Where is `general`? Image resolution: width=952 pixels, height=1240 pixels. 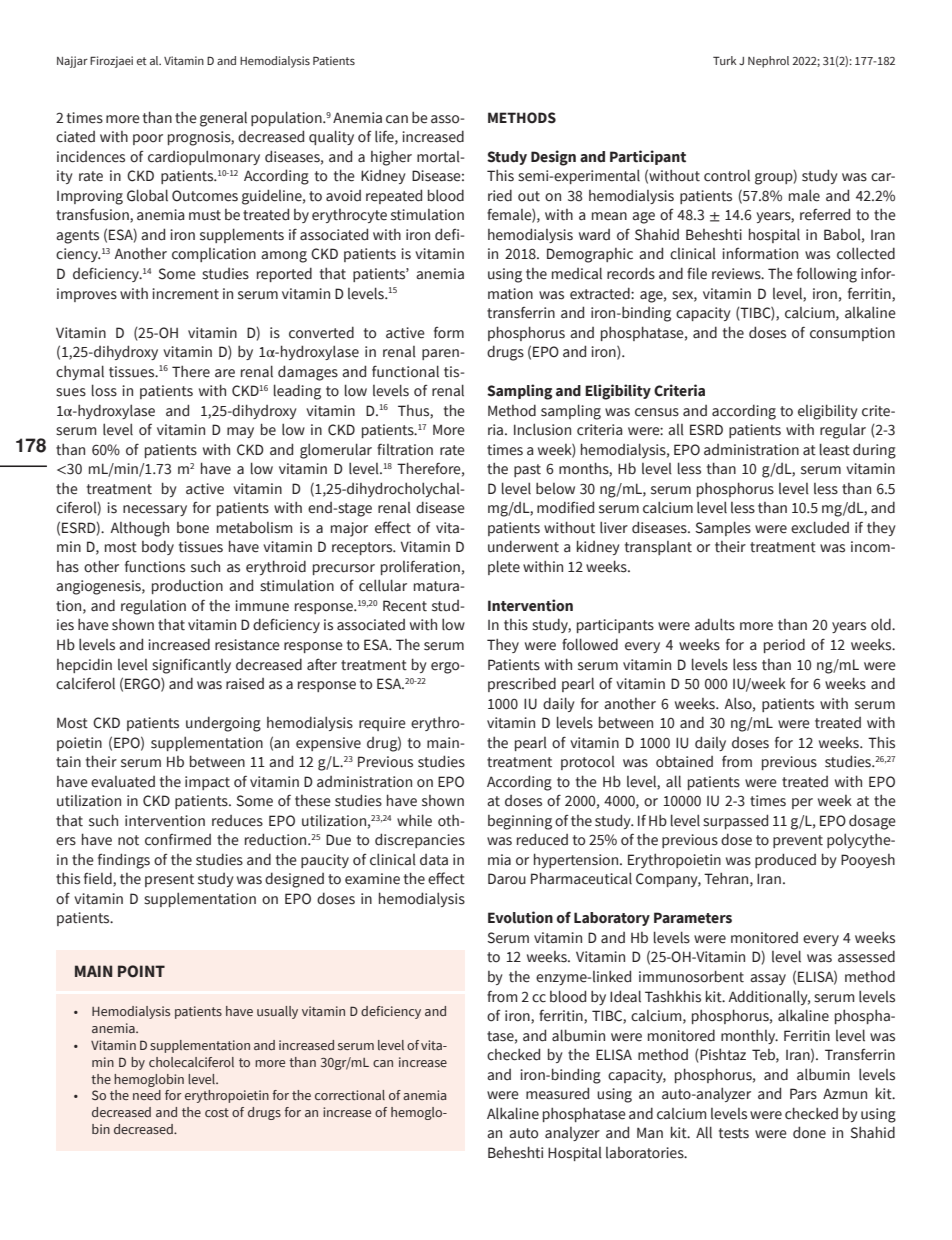 general is located at coordinates (223, 119).
